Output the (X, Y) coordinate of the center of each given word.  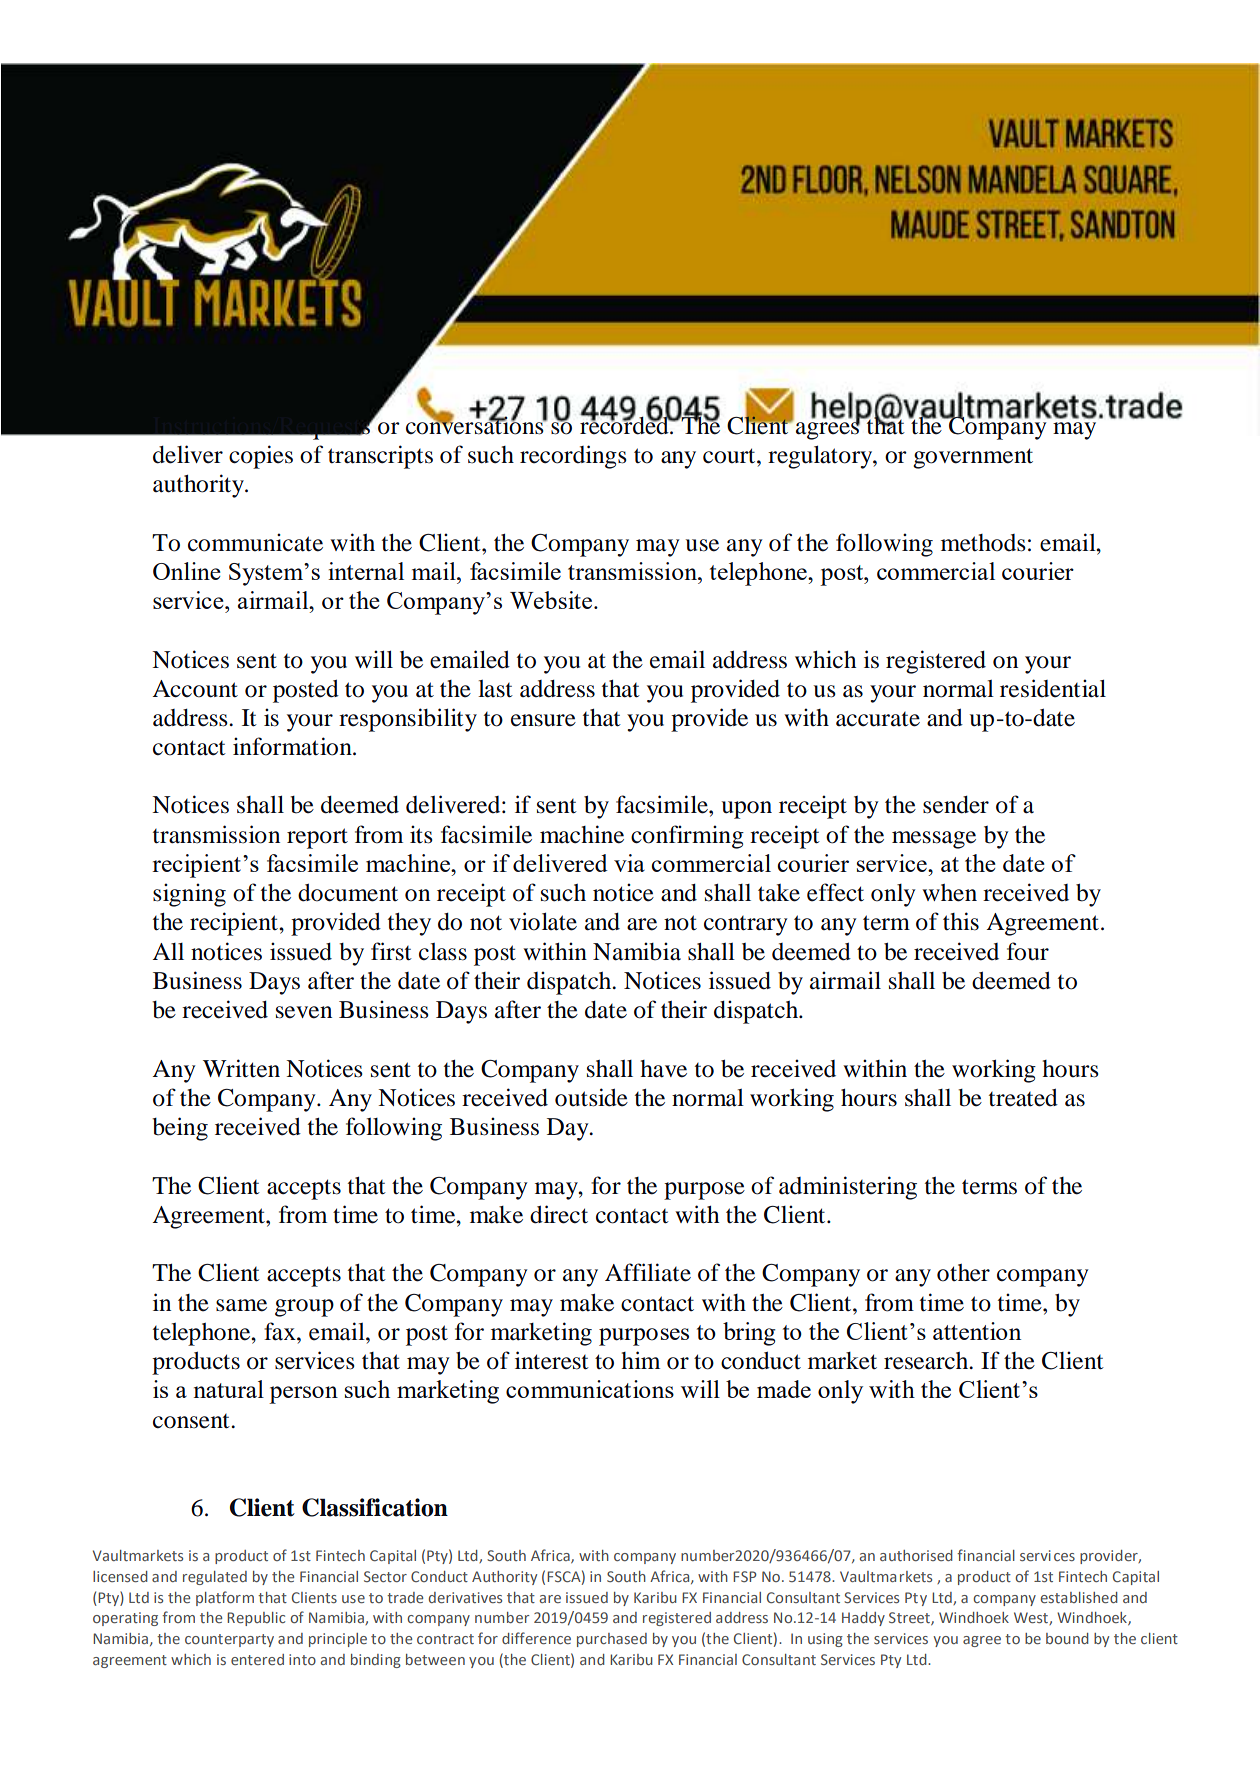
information (293, 746)
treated (1023, 1097)
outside (591, 1097)
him (640, 1360)
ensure (543, 720)
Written (241, 1068)
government (973, 458)
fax (281, 1331)
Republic (256, 1619)
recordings (573, 457)
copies (261, 457)
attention (977, 1331)
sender (956, 805)
